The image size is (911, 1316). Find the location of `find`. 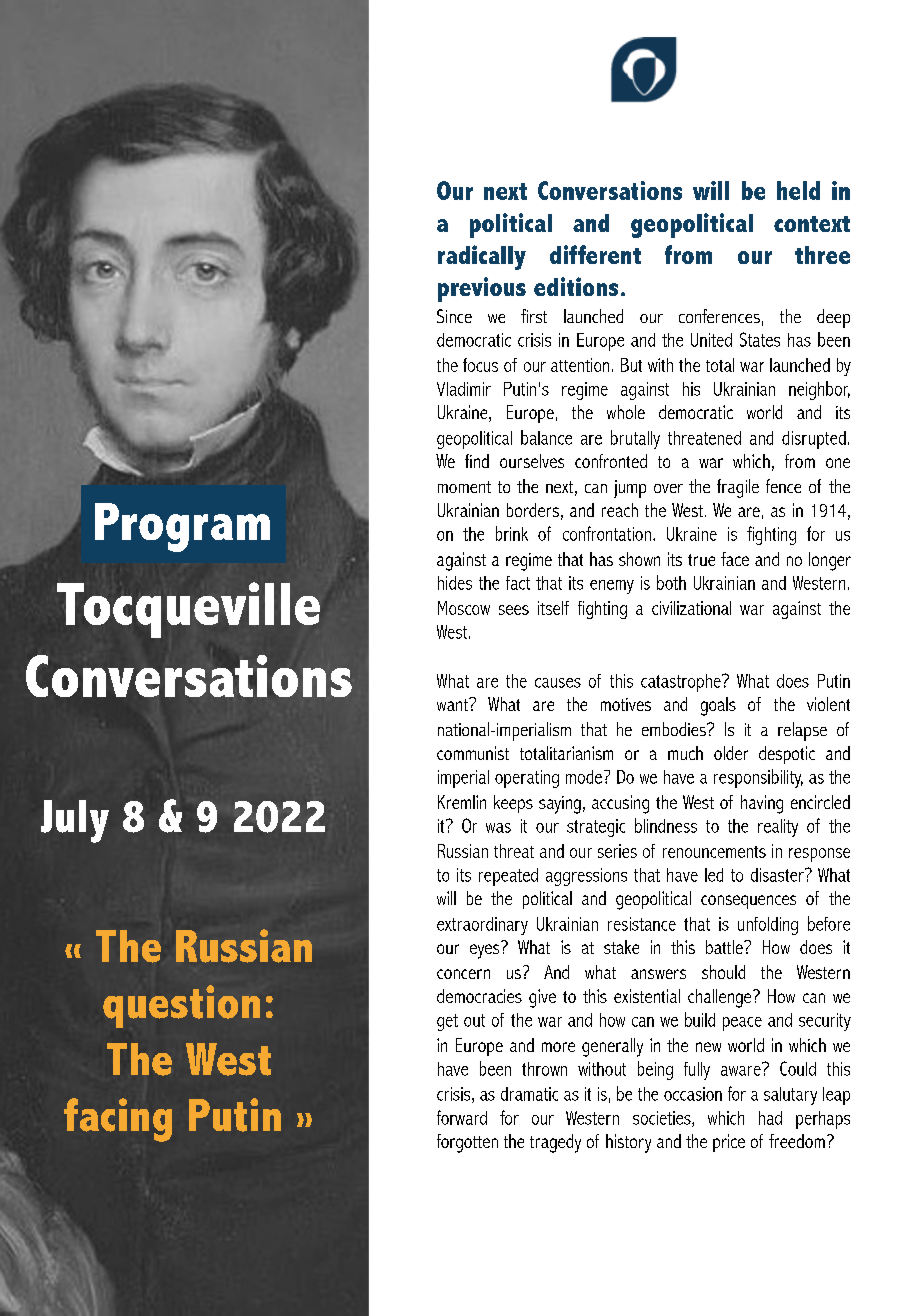

find is located at coordinates (477, 461).
